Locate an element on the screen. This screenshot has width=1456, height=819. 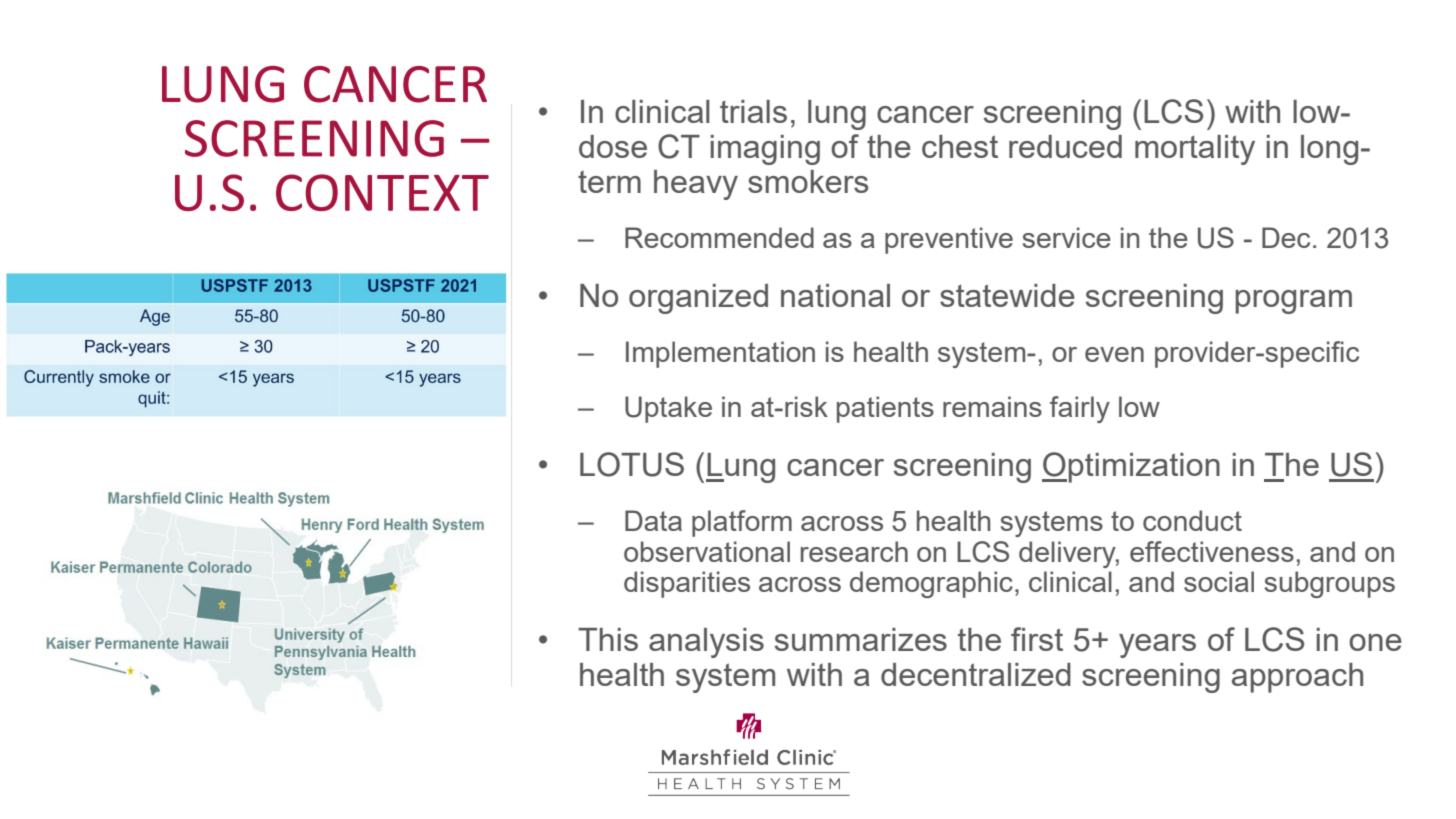
national is located at coordinates (835, 295).
